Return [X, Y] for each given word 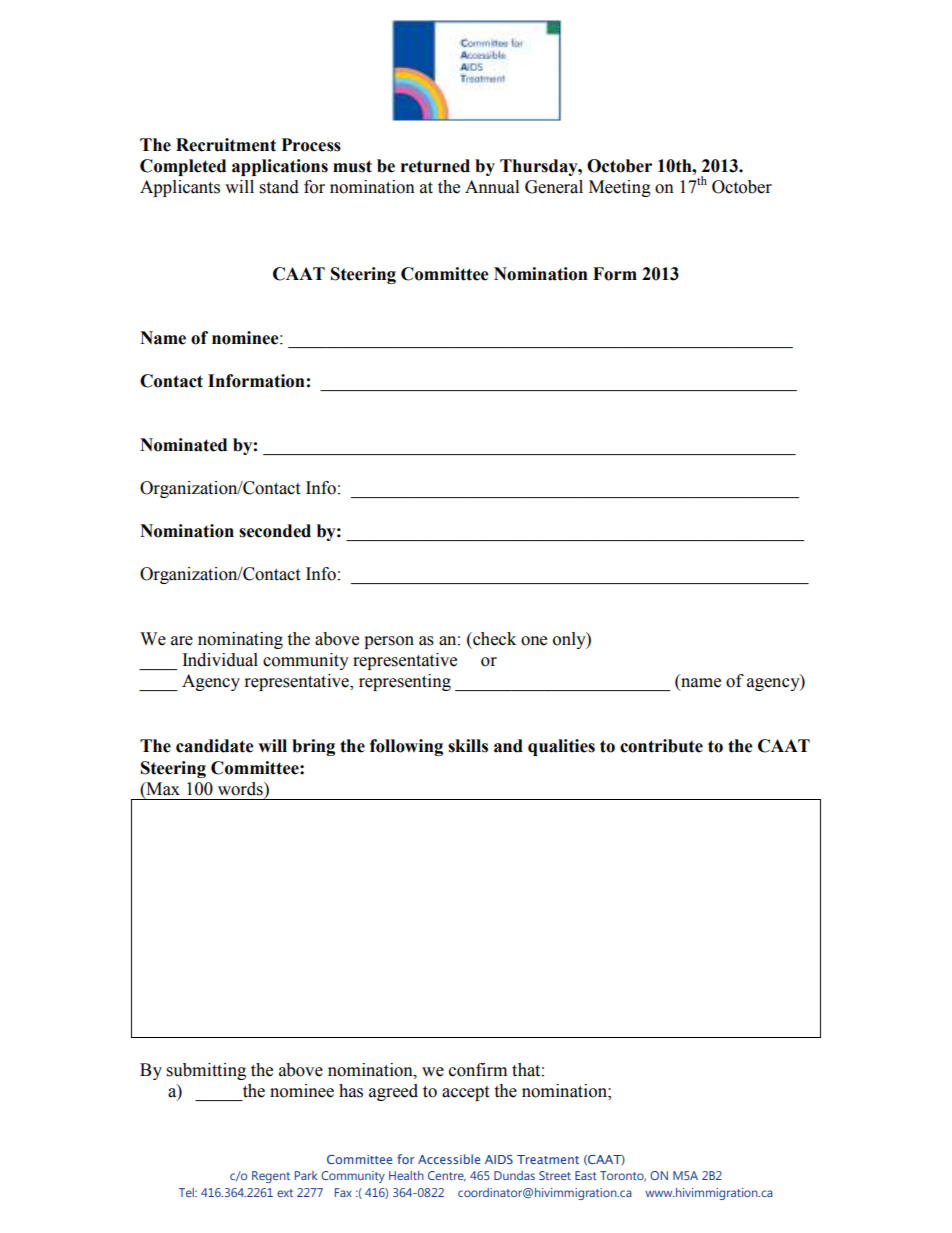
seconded [275, 531]
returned [435, 166]
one [534, 641]
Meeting [620, 188]
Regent [271, 1177]
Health [406, 1175]
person [389, 642]
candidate [215, 746]
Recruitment [226, 145]
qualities [561, 747]
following [406, 747]
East [585, 1175]
